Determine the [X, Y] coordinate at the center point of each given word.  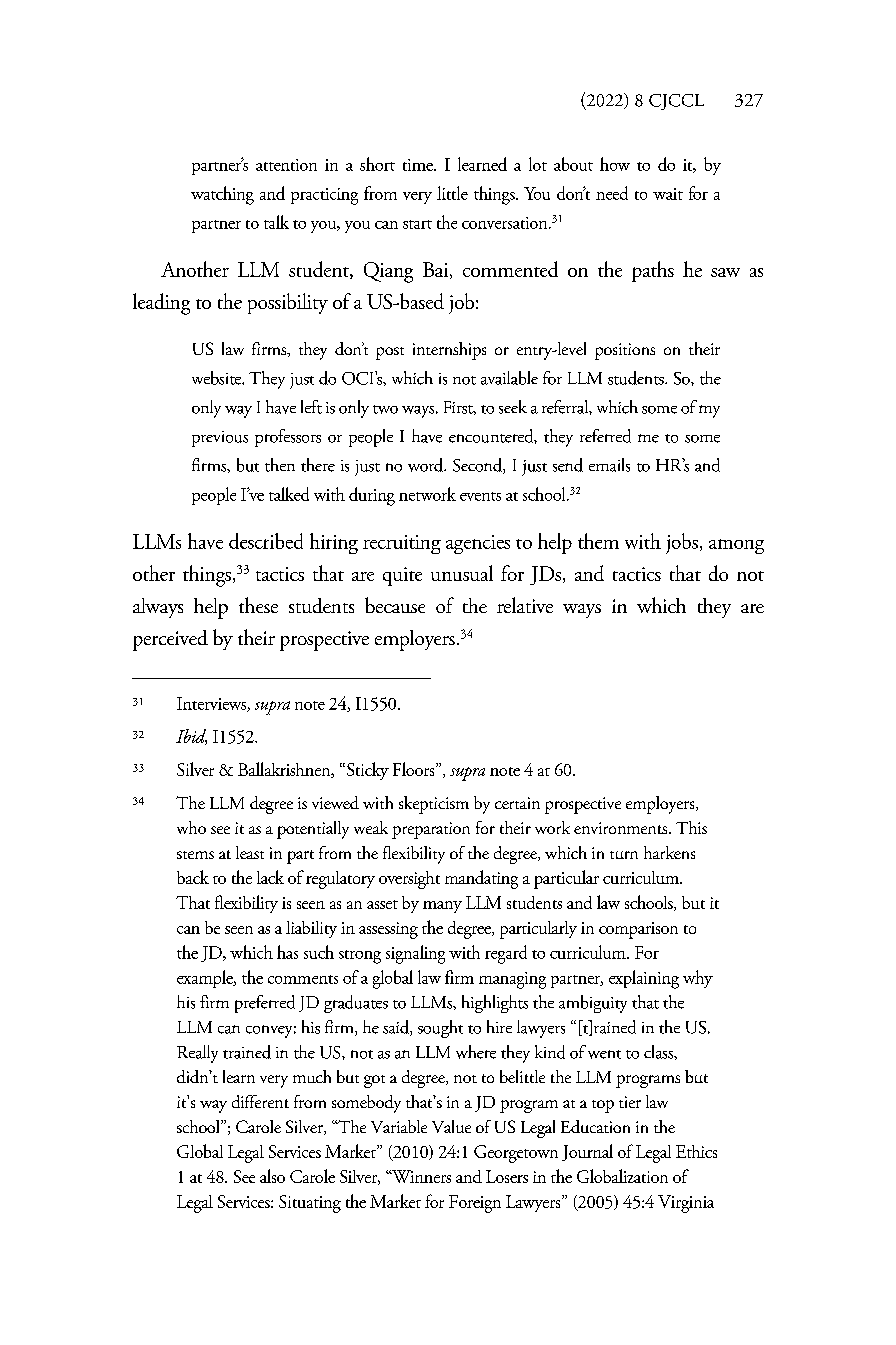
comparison [638, 930]
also [272, 1176]
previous [220, 439]
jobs [682, 543]
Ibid [191, 737]
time [419, 165]
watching [222, 195]
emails [609, 465]
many [442, 907]
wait [668, 194]
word [427, 465]
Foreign [475, 1204]
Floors [415, 769]
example [206, 979]
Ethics [696, 1151]
